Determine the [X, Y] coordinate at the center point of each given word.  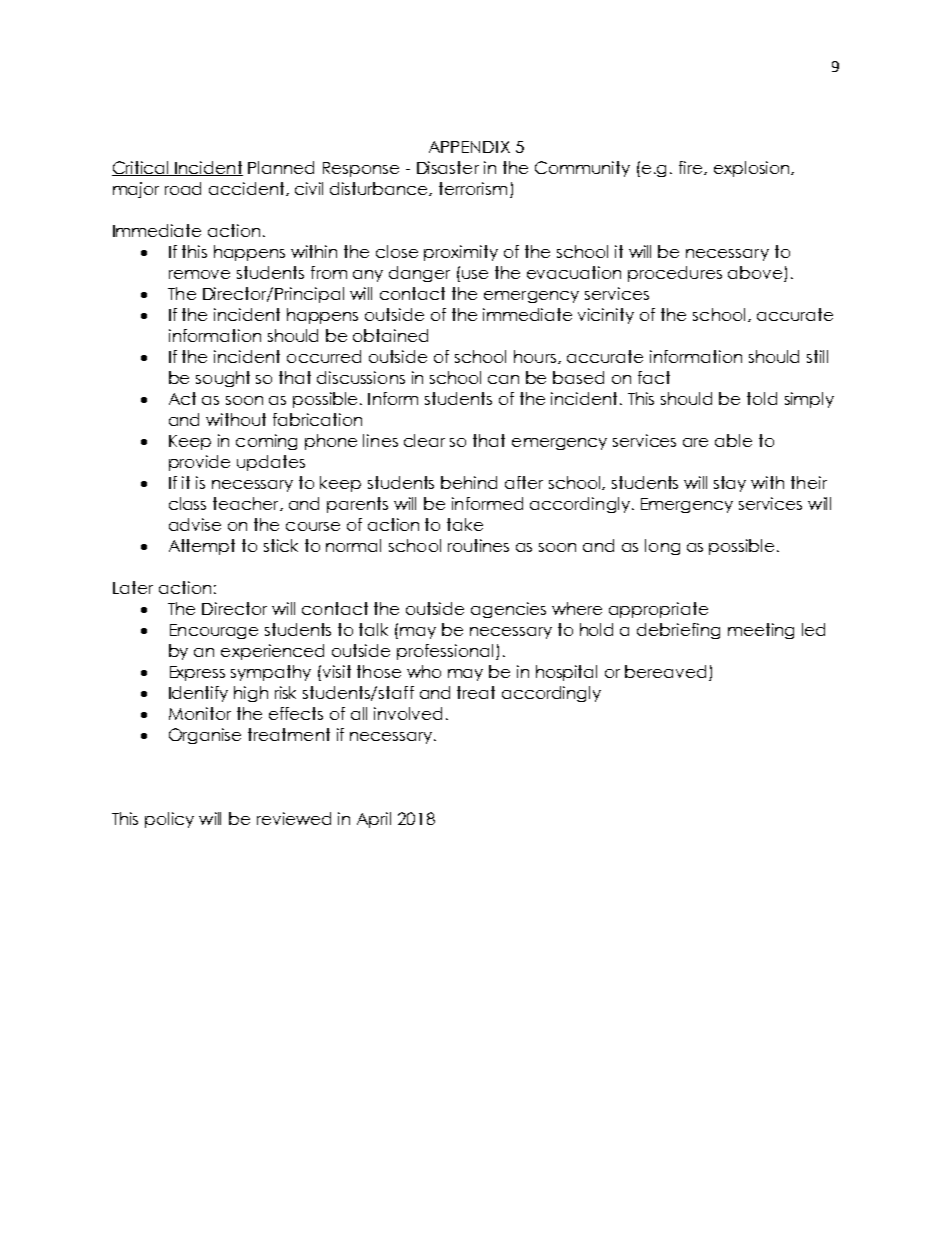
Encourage [214, 631]
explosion [753, 169]
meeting [761, 631]
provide [199, 463]
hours [535, 356]
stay [730, 484]
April [374, 820]
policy [169, 820]
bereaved [665, 671]
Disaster [448, 167]
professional [445, 652]
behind [469, 482]
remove [199, 274]
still [817, 356]
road [183, 188]
